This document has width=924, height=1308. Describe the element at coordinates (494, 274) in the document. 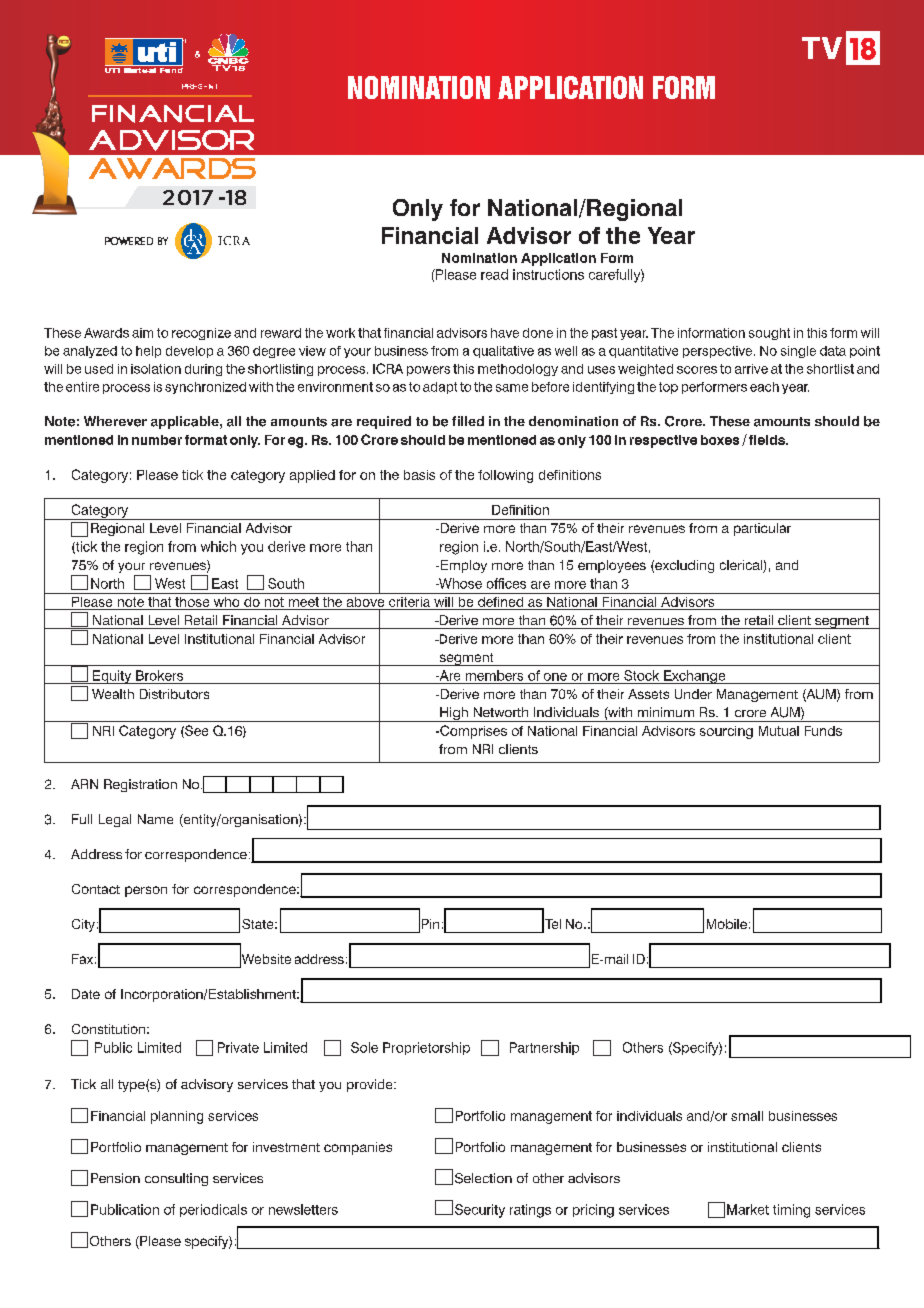

I see `read` at that location.
